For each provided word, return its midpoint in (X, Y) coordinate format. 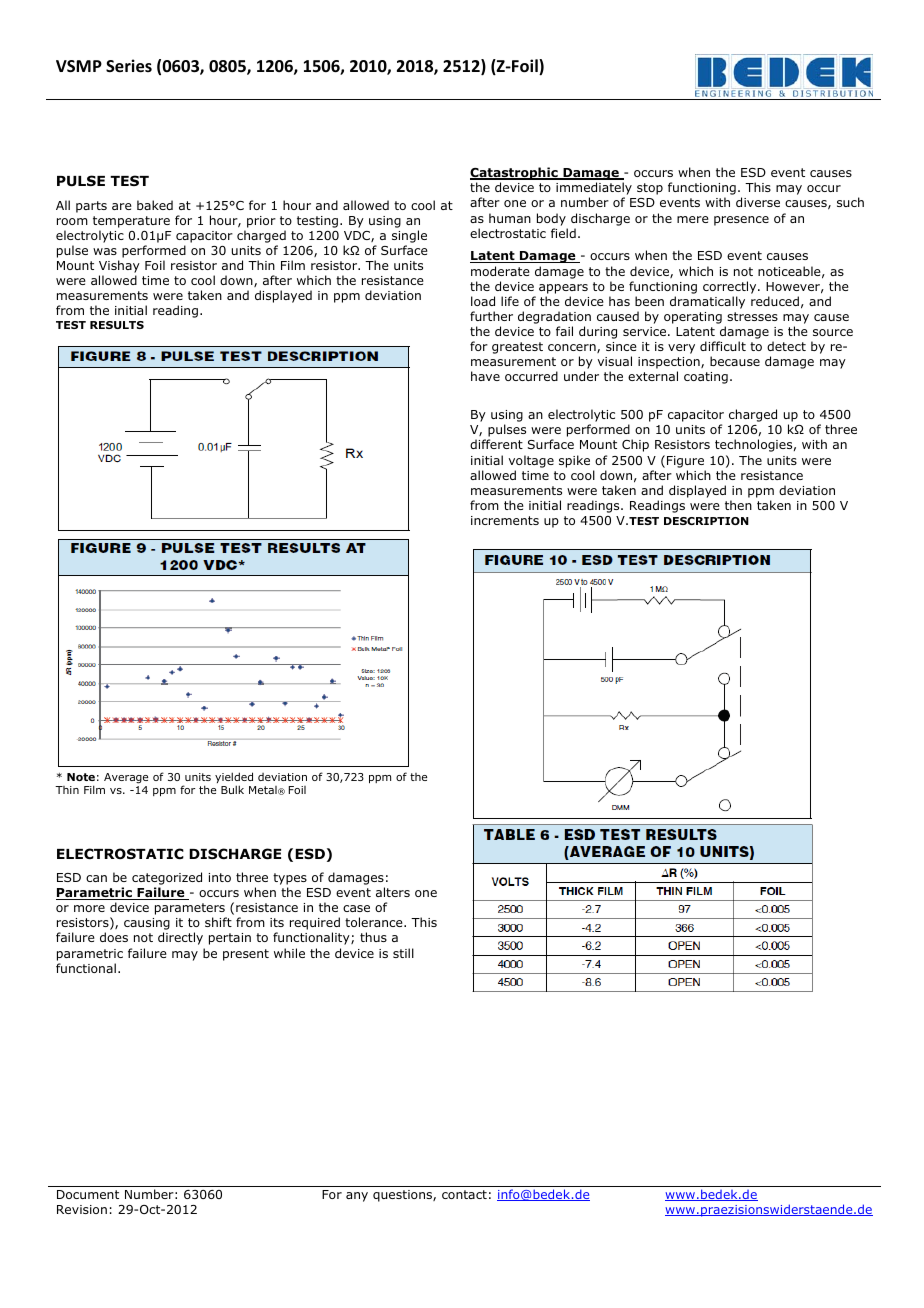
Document (88, 1194)
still (403, 953)
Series (129, 66)
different (496, 444)
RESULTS (117, 325)
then (738, 505)
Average (126, 778)
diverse (758, 202)
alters (393, 892)
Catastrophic (515, 175)
